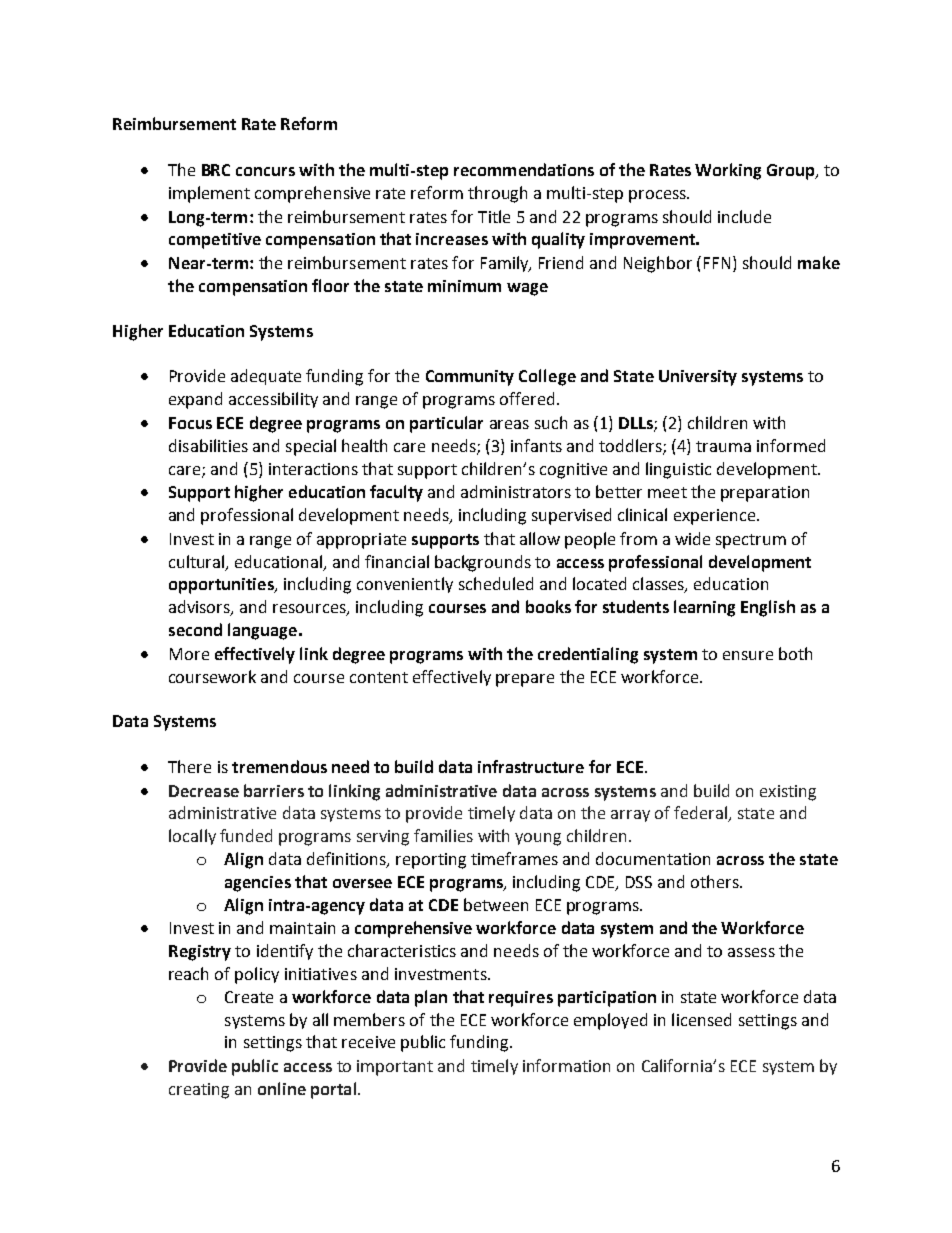 Image resolution: width=952 pixels, height=1233 pixels. I want to click on concurs, so click(265, 171).
